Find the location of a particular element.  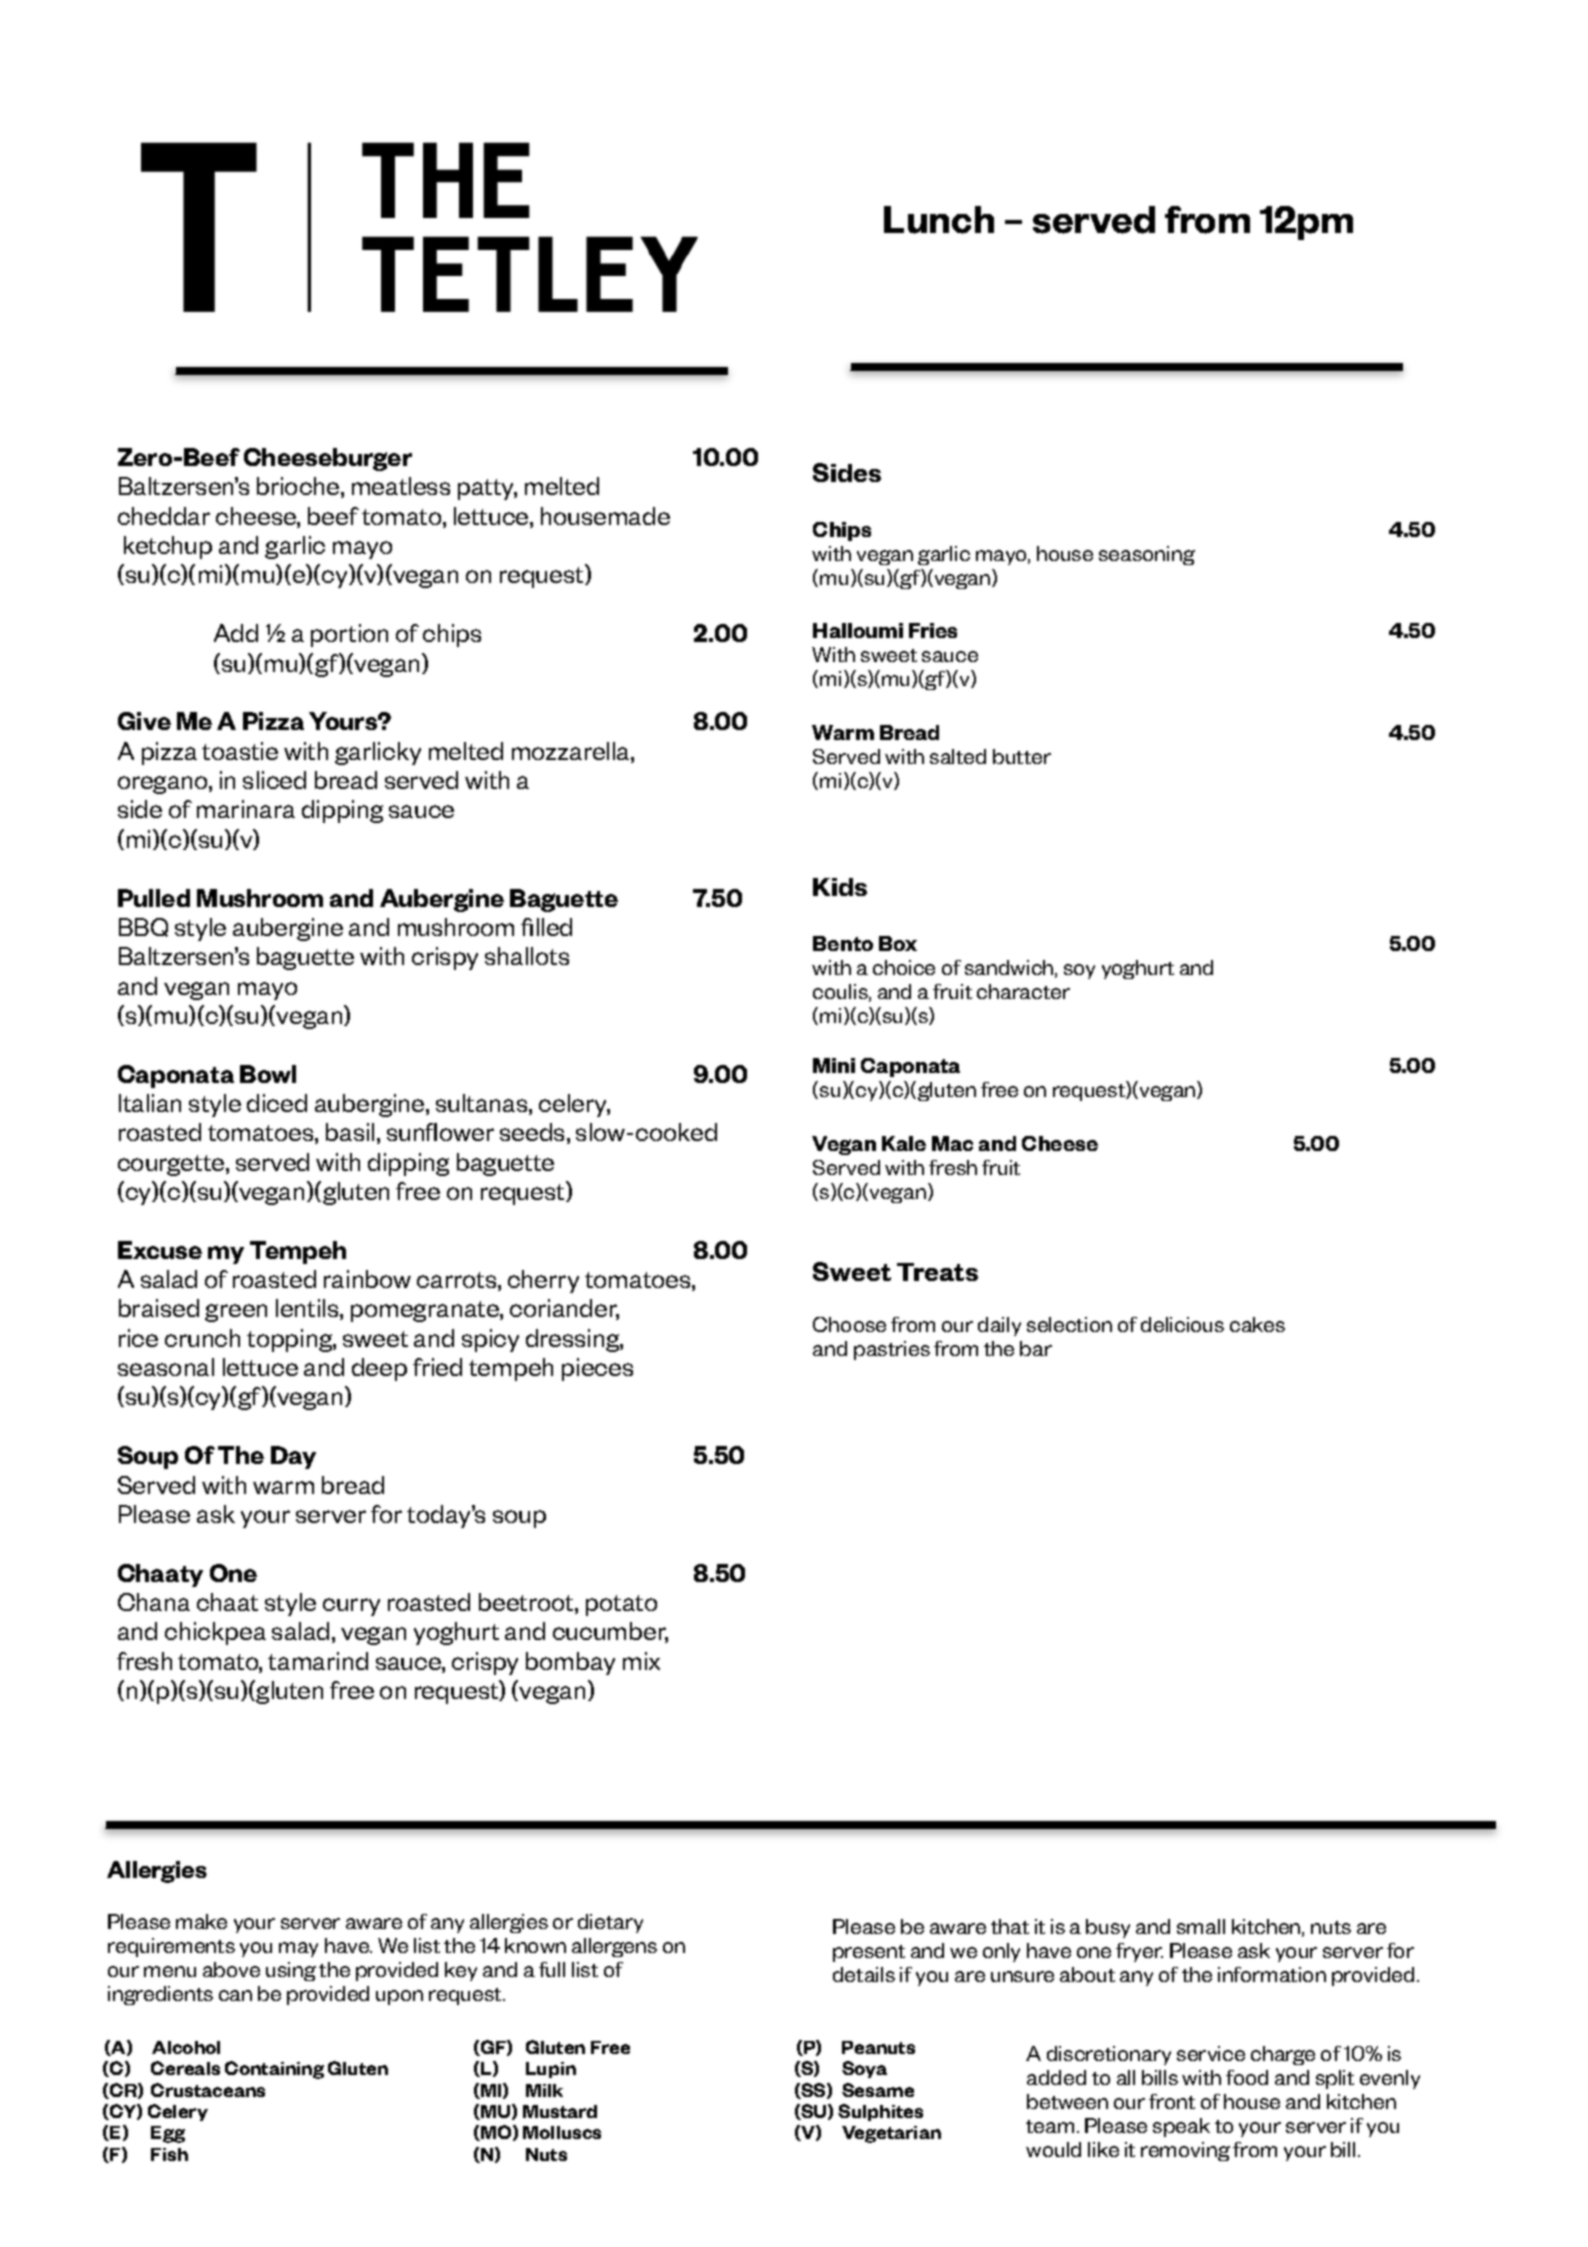

Lunch is located at coordinates (939, 220).
